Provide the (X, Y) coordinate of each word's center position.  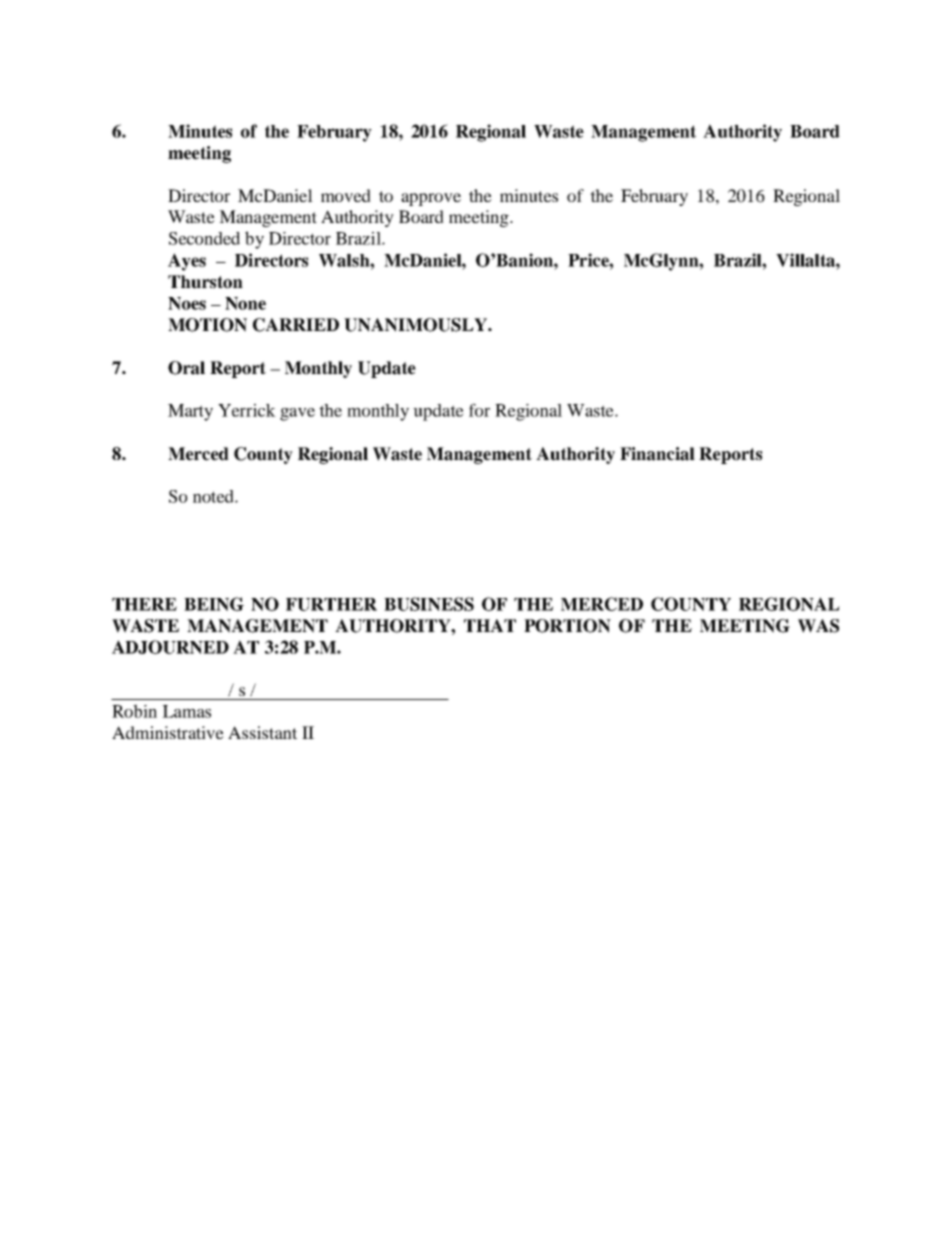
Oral (186, 368)
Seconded (204, 238)
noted (214, 496)
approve (431, 199)
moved (346, 195)
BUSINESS (429, 604)
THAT (490, 625)
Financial (657, 454)
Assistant (262, 732)
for (479, 410)
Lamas (186, 711)
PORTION (567, 626)
